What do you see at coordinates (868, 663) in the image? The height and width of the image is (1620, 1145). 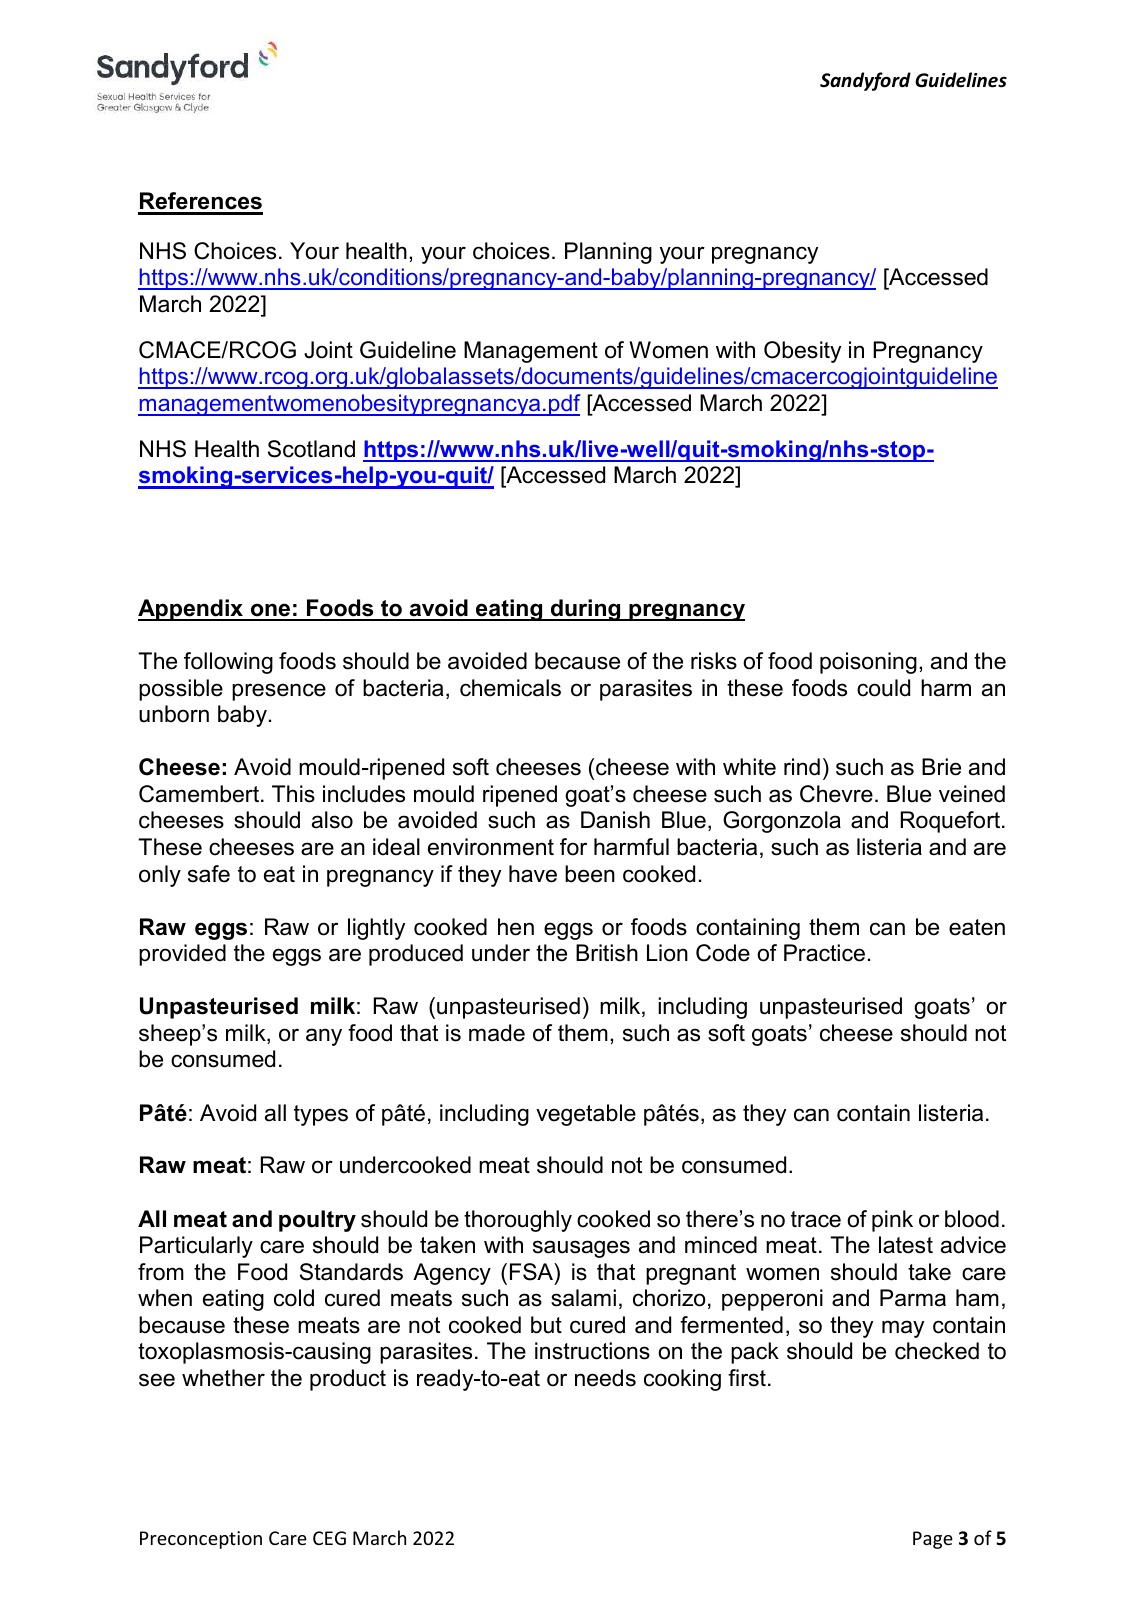 I see `poisoning` at bounding box center [868, 663].
